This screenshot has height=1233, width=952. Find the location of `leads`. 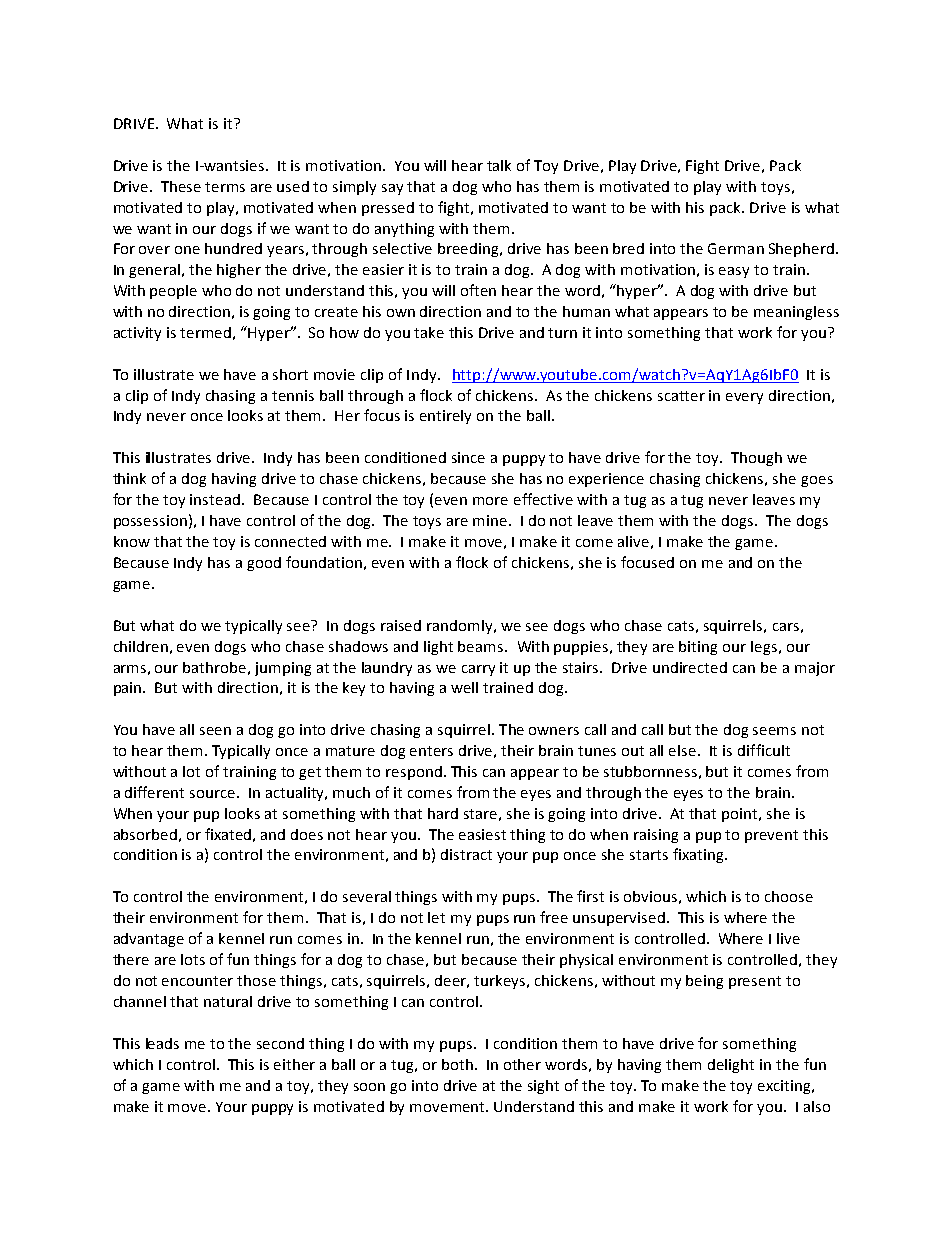

leads is located at coordinates (162, 1043).
